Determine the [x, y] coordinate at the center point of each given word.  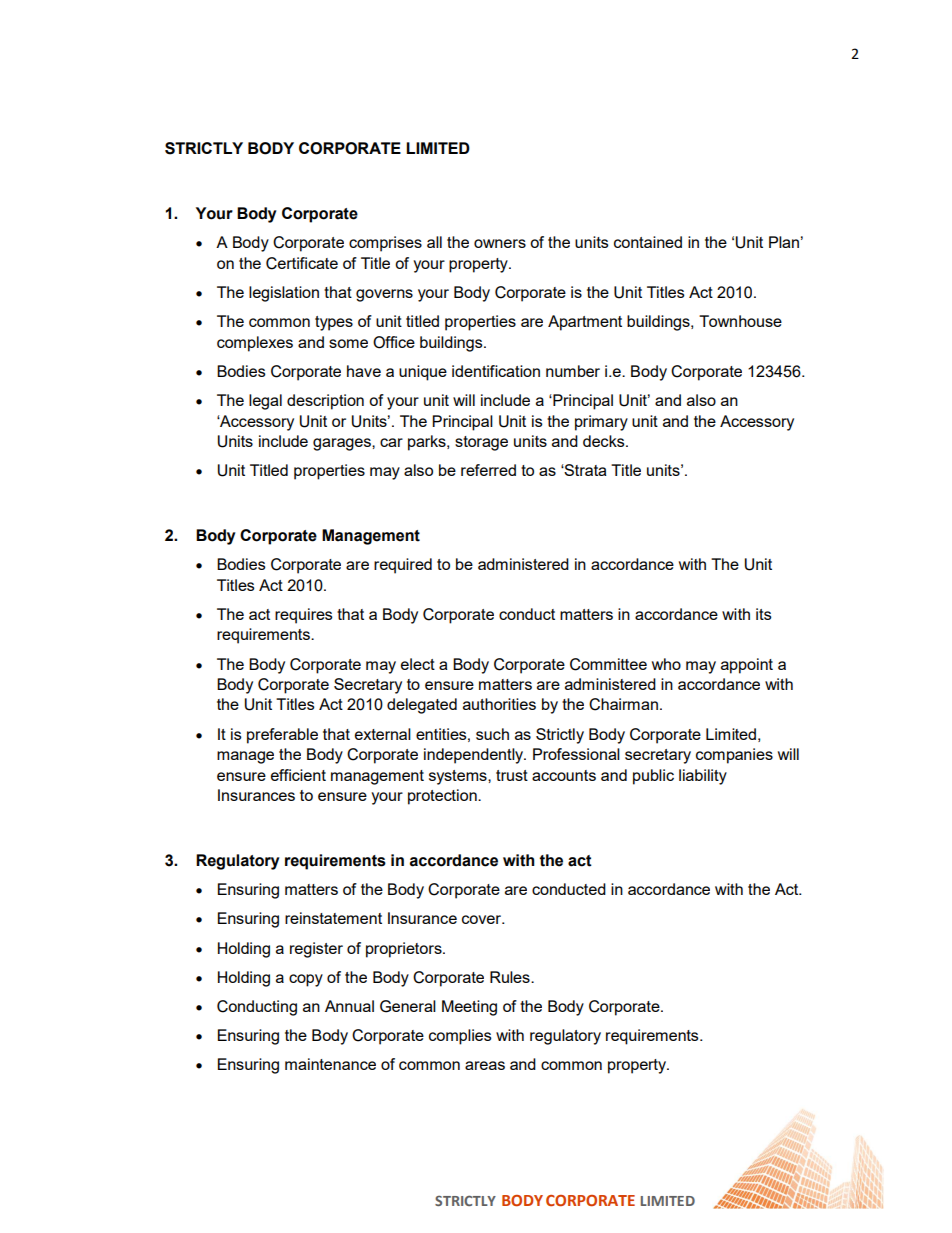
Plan [784, 242]
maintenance [330, 1064]
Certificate [302, 263]
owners [500, 243]
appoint [747, 666]
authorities [499, 704]
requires [304, 616]
